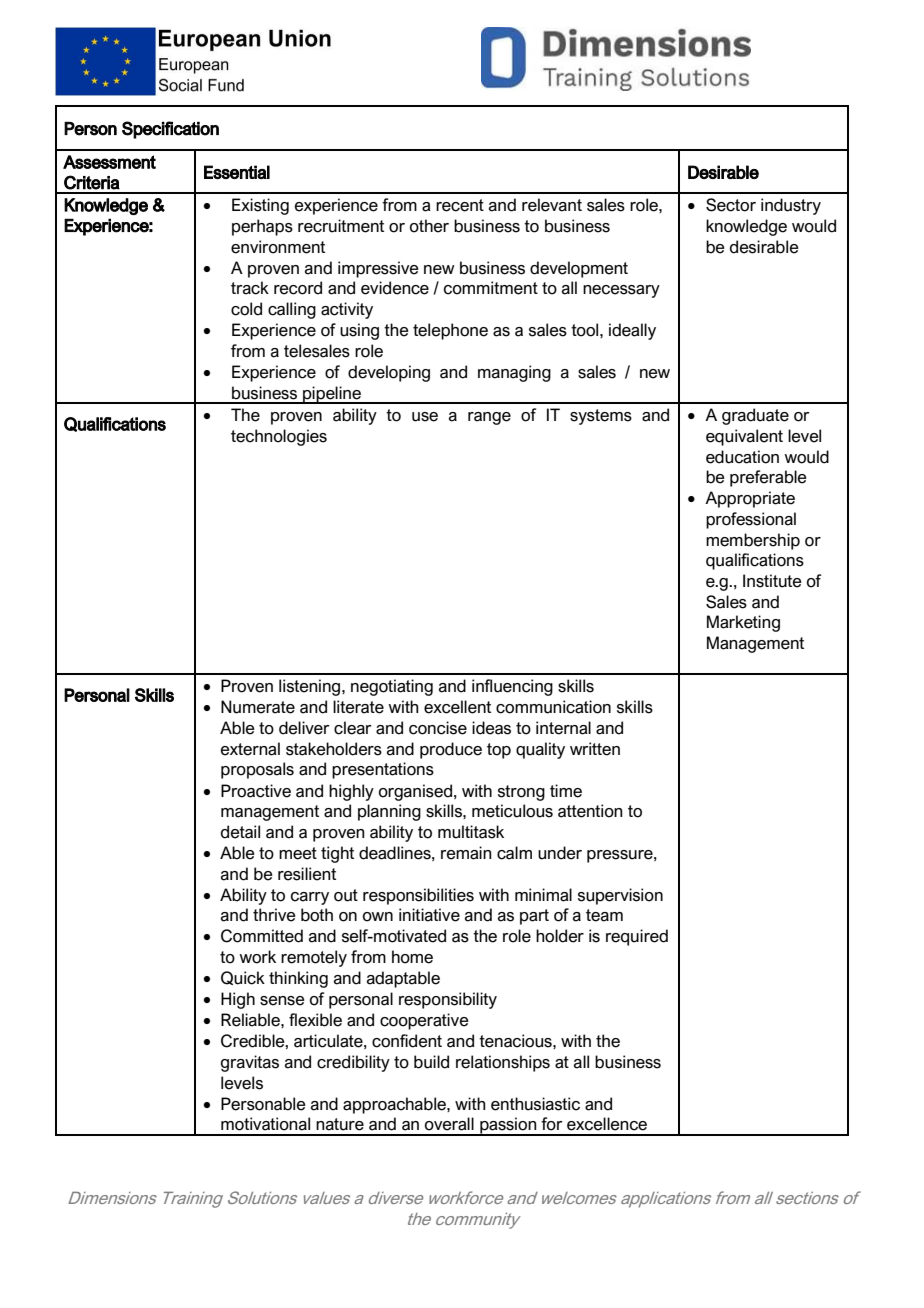  I want to click on Specification, so click(170, 130).
